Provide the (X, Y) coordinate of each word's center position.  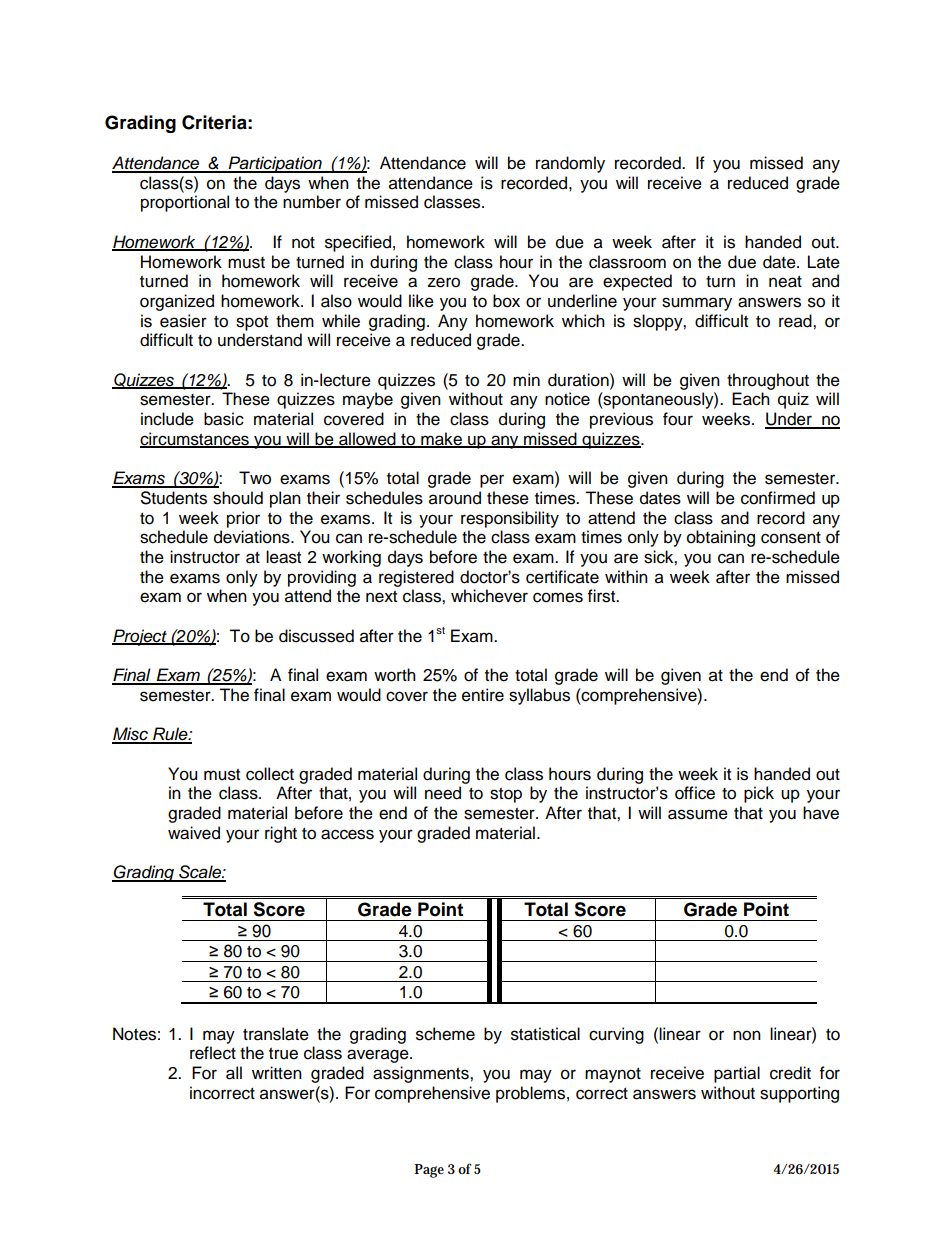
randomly (570, 164)
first (603, 596)
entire (483, 695)
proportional (185, 203)
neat (785, 282)
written (277, 1073)
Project (140, 637)
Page (429, 1171)
